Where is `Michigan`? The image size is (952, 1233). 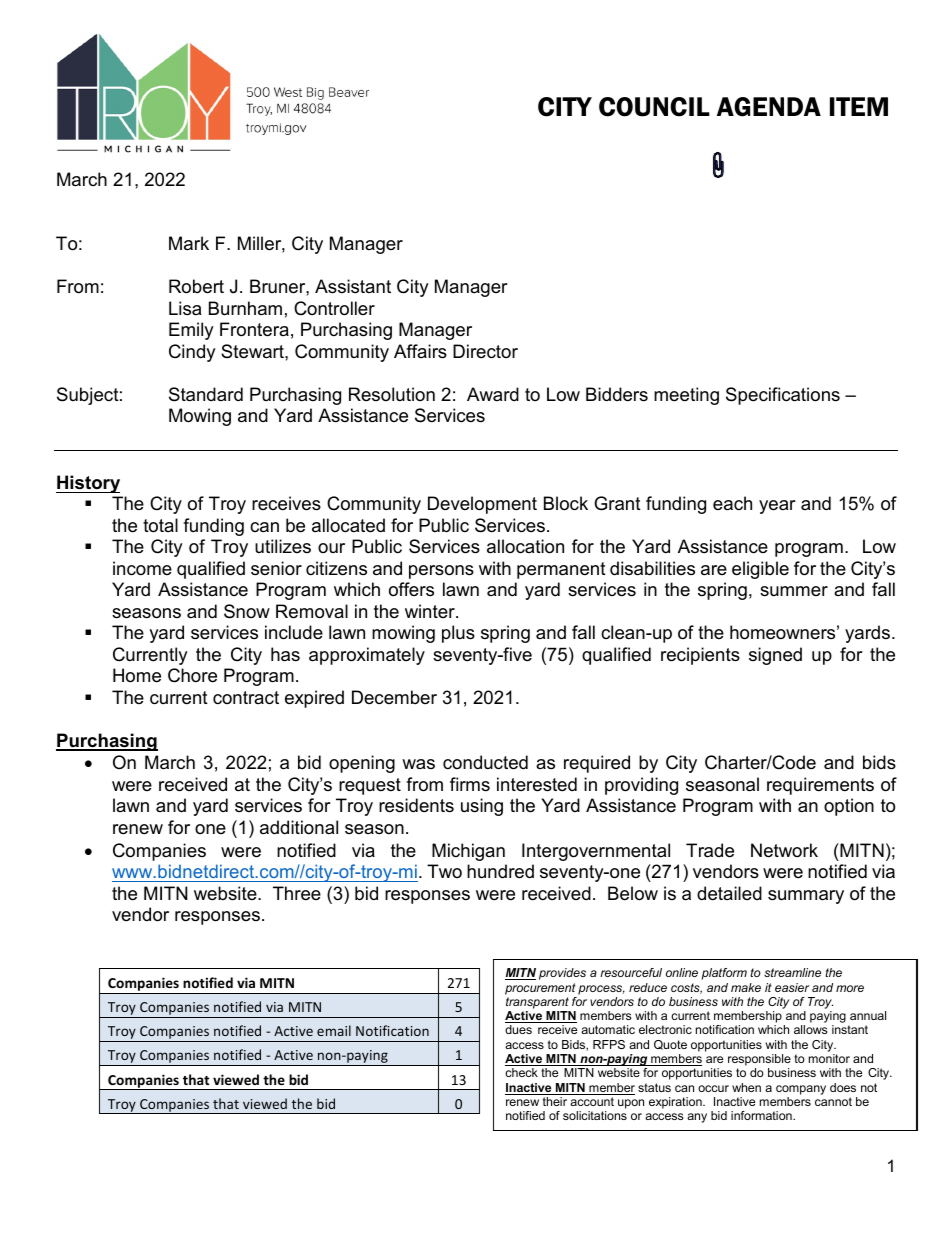
Michigan is located at coordinates (468, 852).
